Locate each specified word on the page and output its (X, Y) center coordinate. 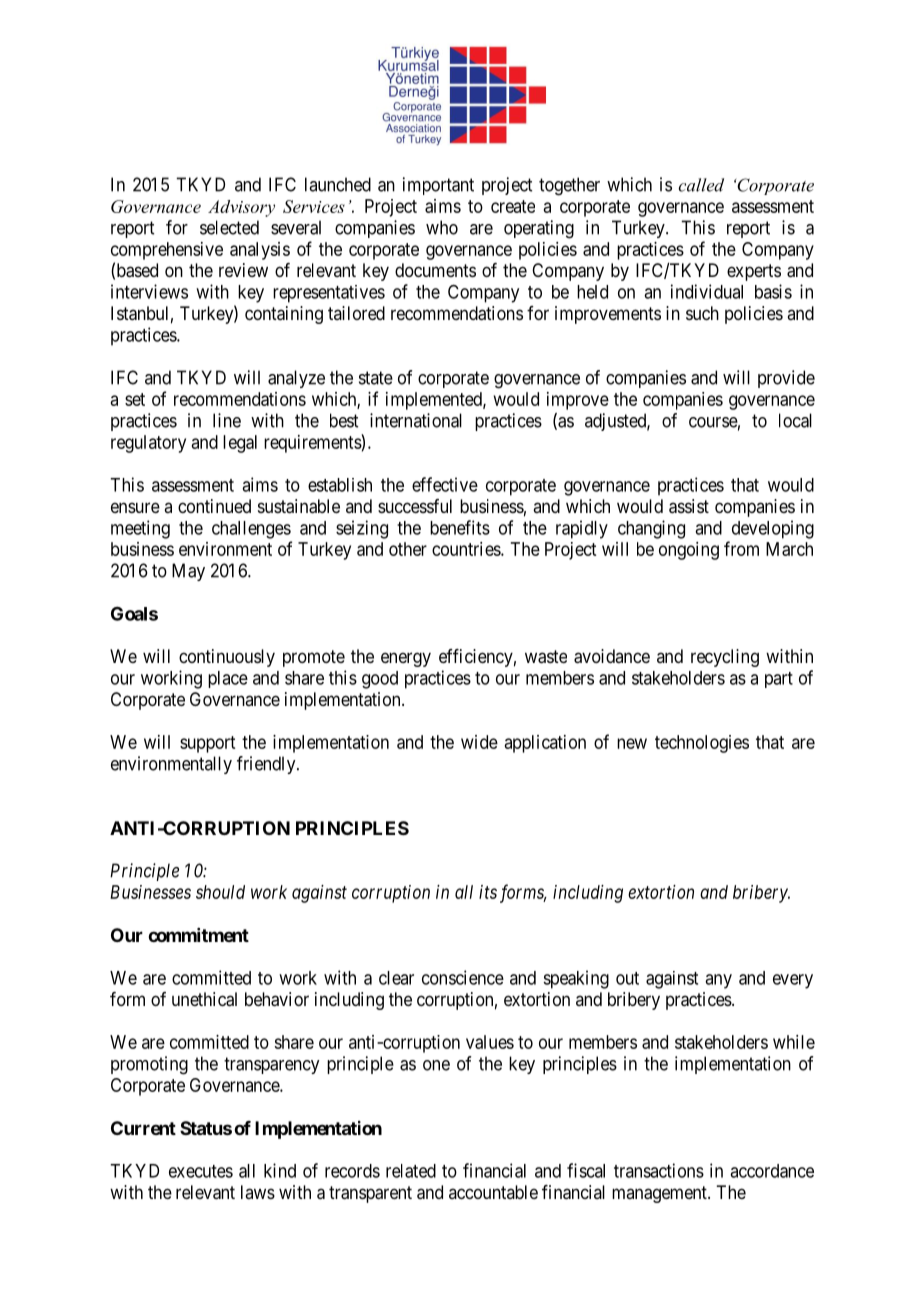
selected (229, 227)
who (442, 227)
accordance (772, 1171)
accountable (493, 1192)
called (701, 185)
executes (201, 1171)
